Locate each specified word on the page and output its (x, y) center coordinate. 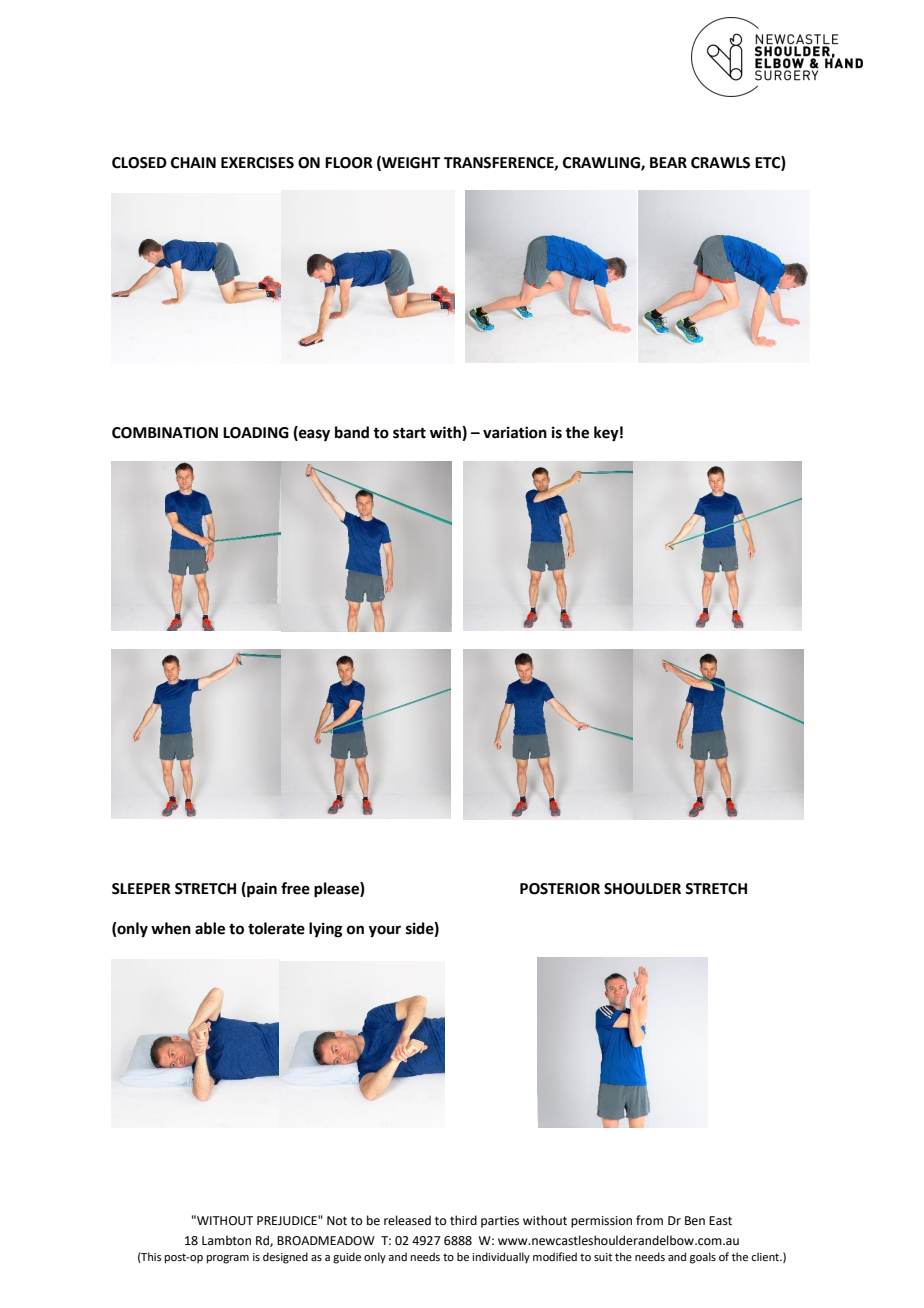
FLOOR (349, 163)
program (228, 1259)
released (407, 1220)
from (649, 1220)
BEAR (668, 162)
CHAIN (193, 163)
